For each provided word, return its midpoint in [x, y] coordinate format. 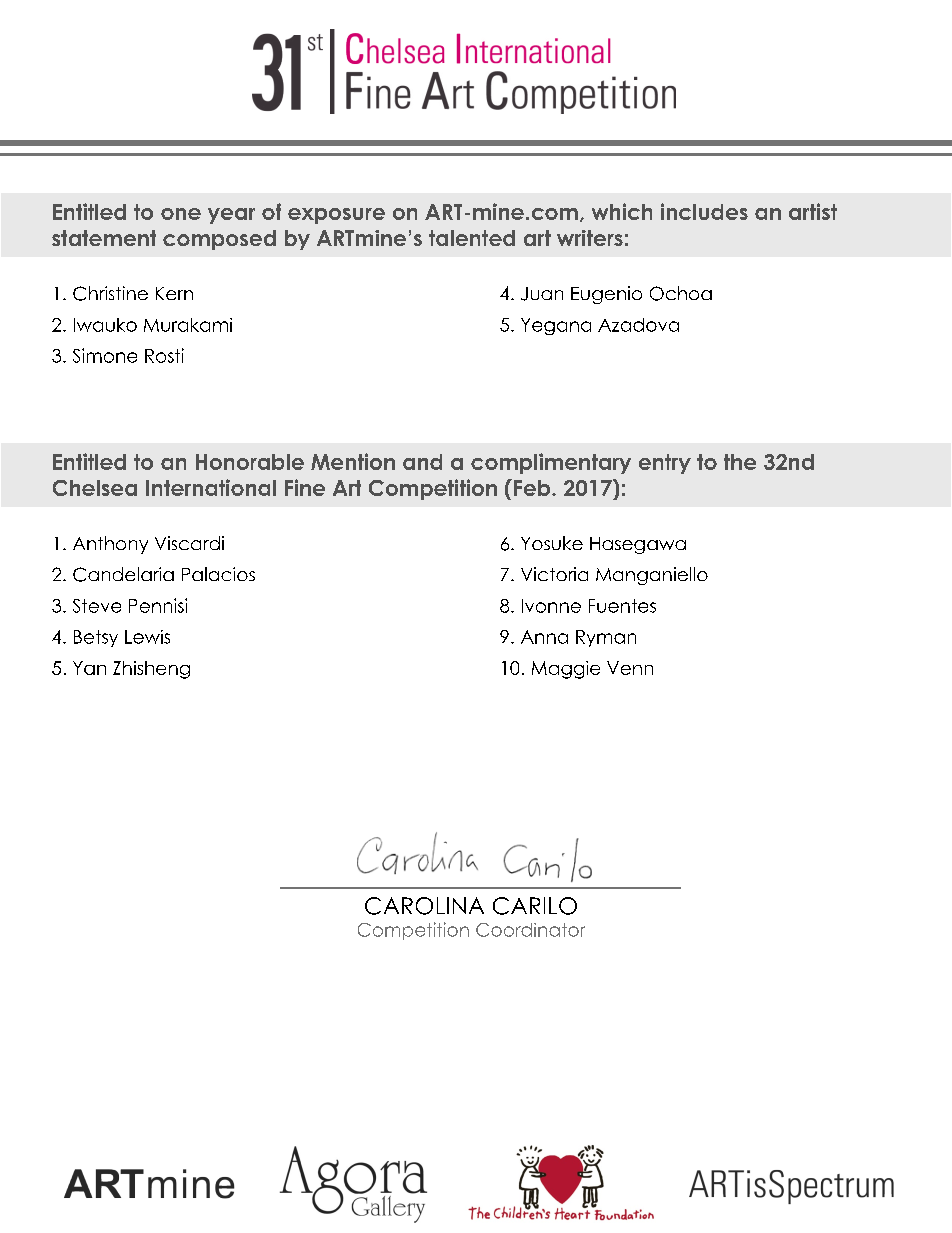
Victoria [554, 574]
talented [472, 238]
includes [704, 211]
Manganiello [652, 576]
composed [219, 240]
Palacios [218, 574]
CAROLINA [424, 906]
